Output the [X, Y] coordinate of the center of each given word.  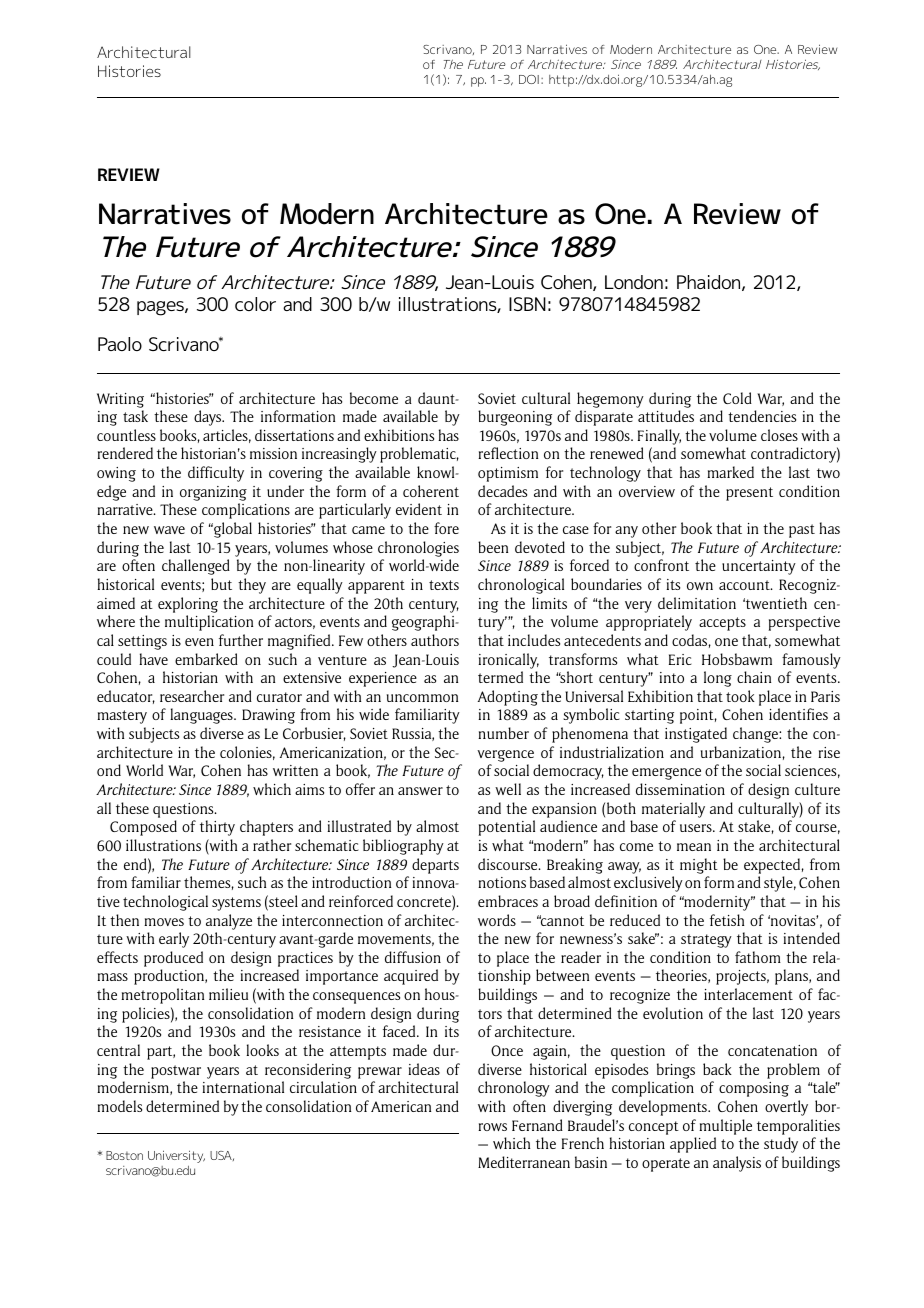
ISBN [527, 304]
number [503, 733]
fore [446, 528]
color [255, 304]
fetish [727, 920]
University [176, 1156]
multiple [725, 1127]
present [749, 494]
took [740, 696]
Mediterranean [524, 1162]
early [174, 940]
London [634, 282]
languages [202, 716]
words [497, 920]
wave [169, 530]
